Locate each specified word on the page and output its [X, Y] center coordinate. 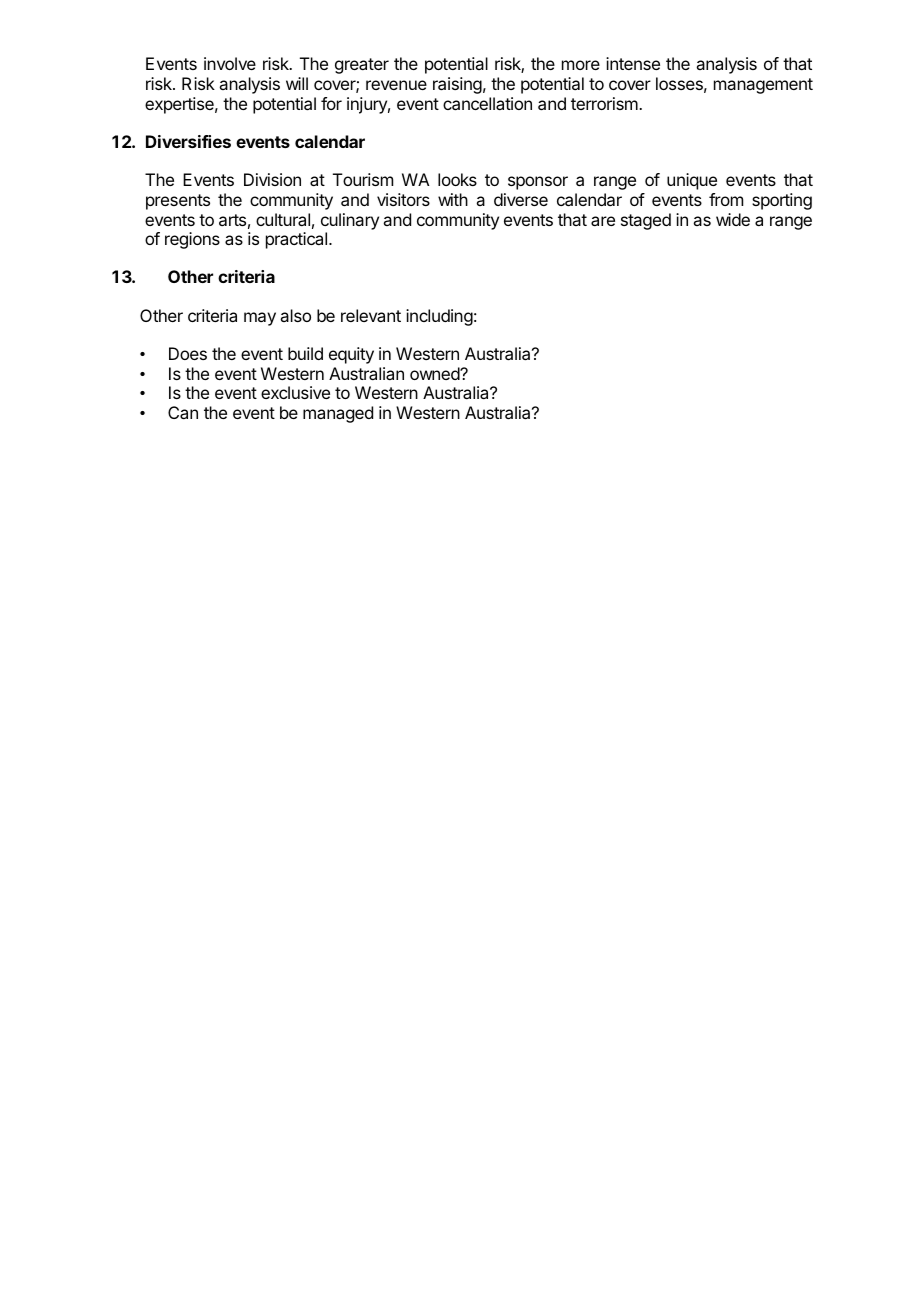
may [260, 319]
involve [230, 63]
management [763, 86]
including [439, 317]
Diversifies [188, 141]
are [603, 221]
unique [692, 181]
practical [298, 240]
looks [457, 179]
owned [435, 373]
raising [457, 85]
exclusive [295, 392]
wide [733, 219]
